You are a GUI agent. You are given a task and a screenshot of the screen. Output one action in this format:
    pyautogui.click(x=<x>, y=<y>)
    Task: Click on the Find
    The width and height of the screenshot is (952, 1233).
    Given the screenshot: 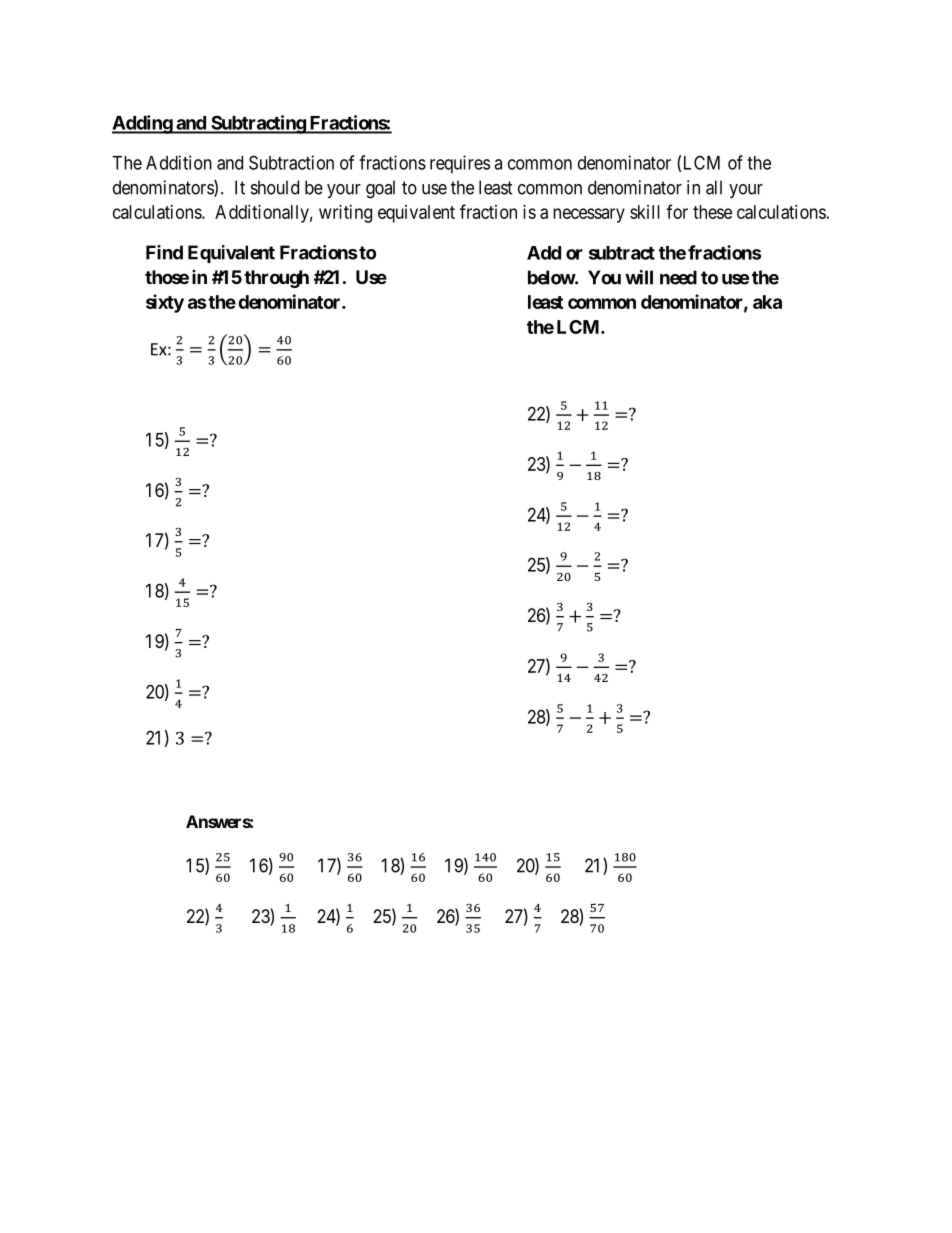 What is the action you would take?
    pyautogui.click(x=164, y=252)
